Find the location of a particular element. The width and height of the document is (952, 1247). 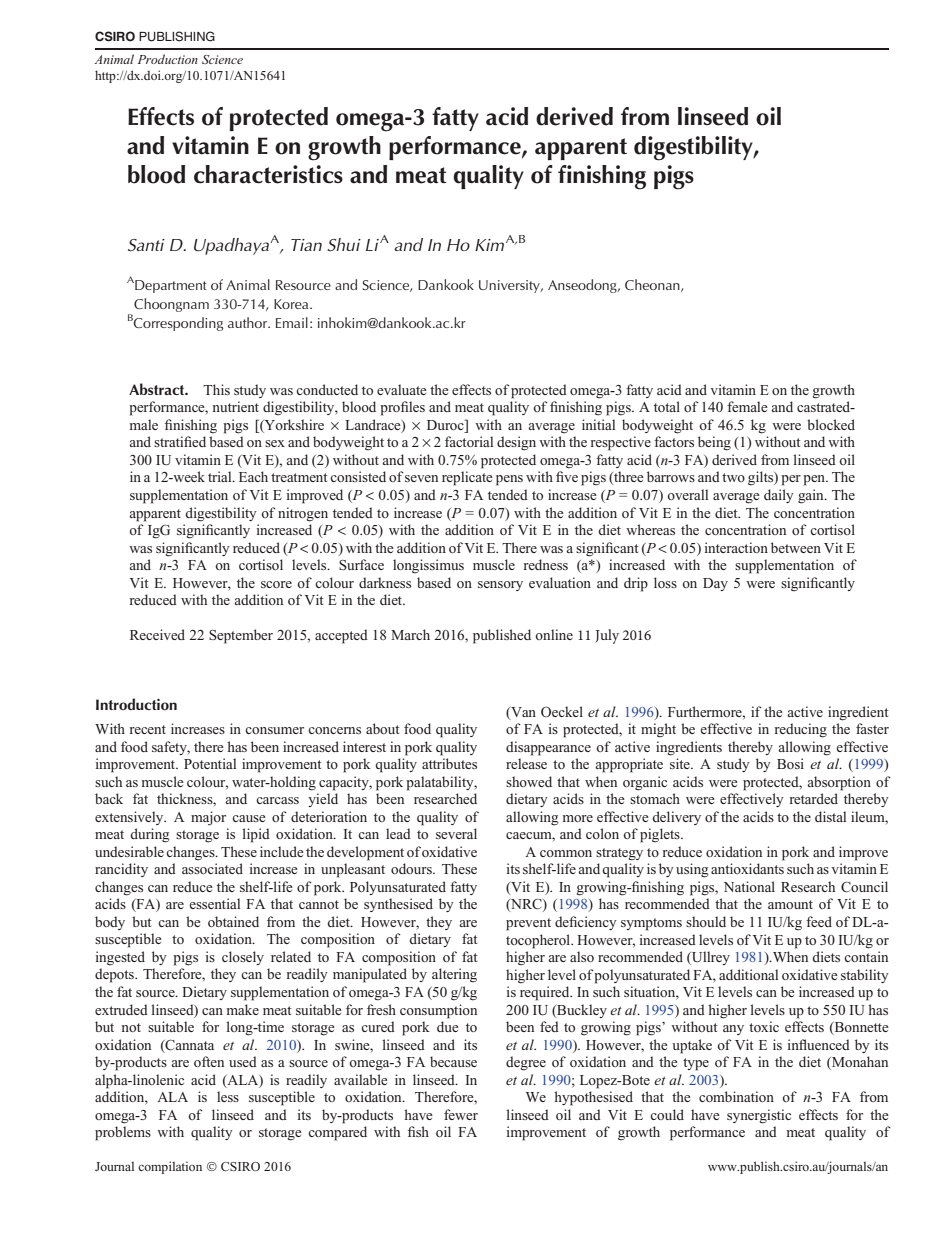

synergistic is located at coordinates (759, 1116).
